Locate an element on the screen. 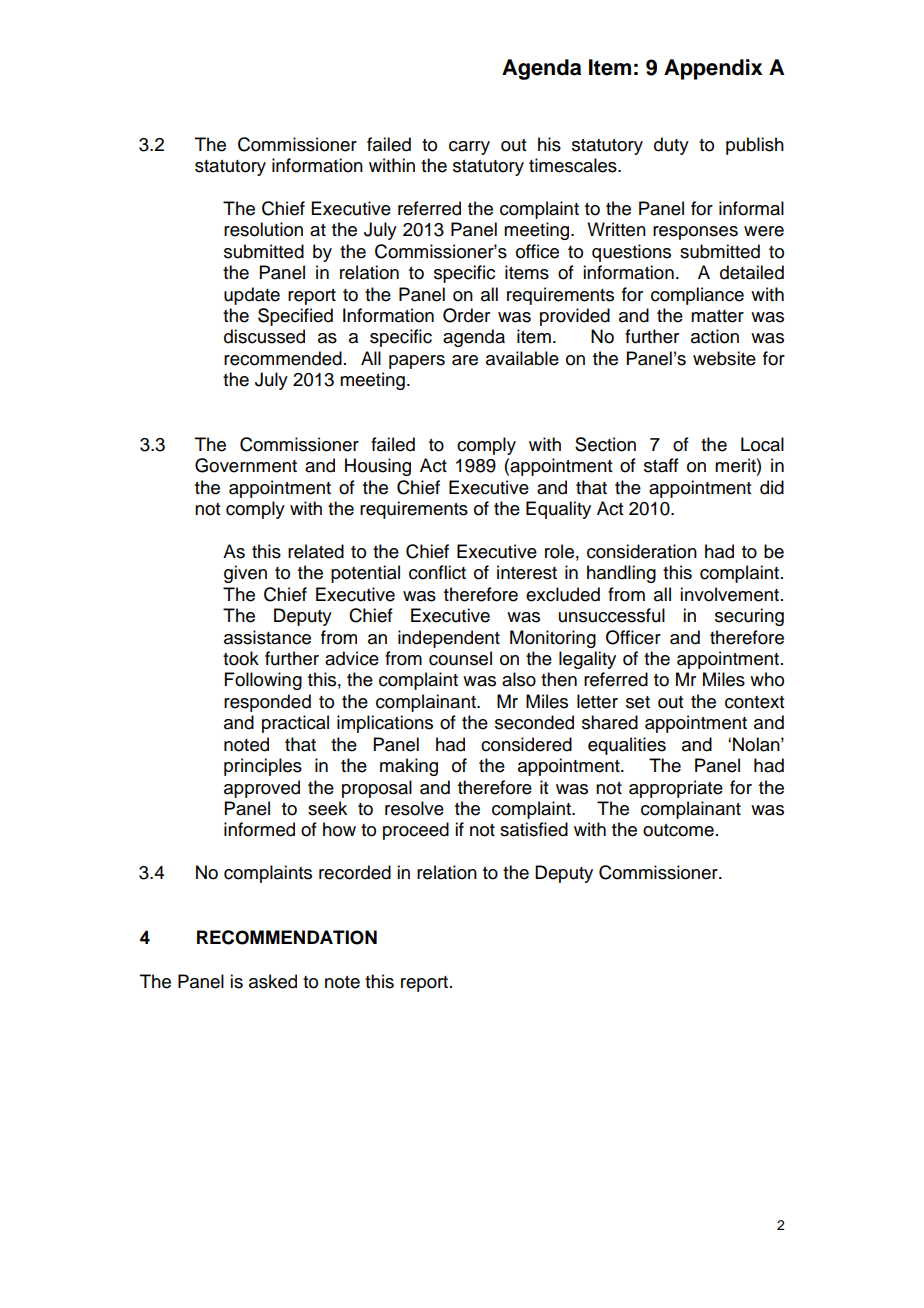 The image size is (924, 1308). website is located at coordinates (724, 358).
